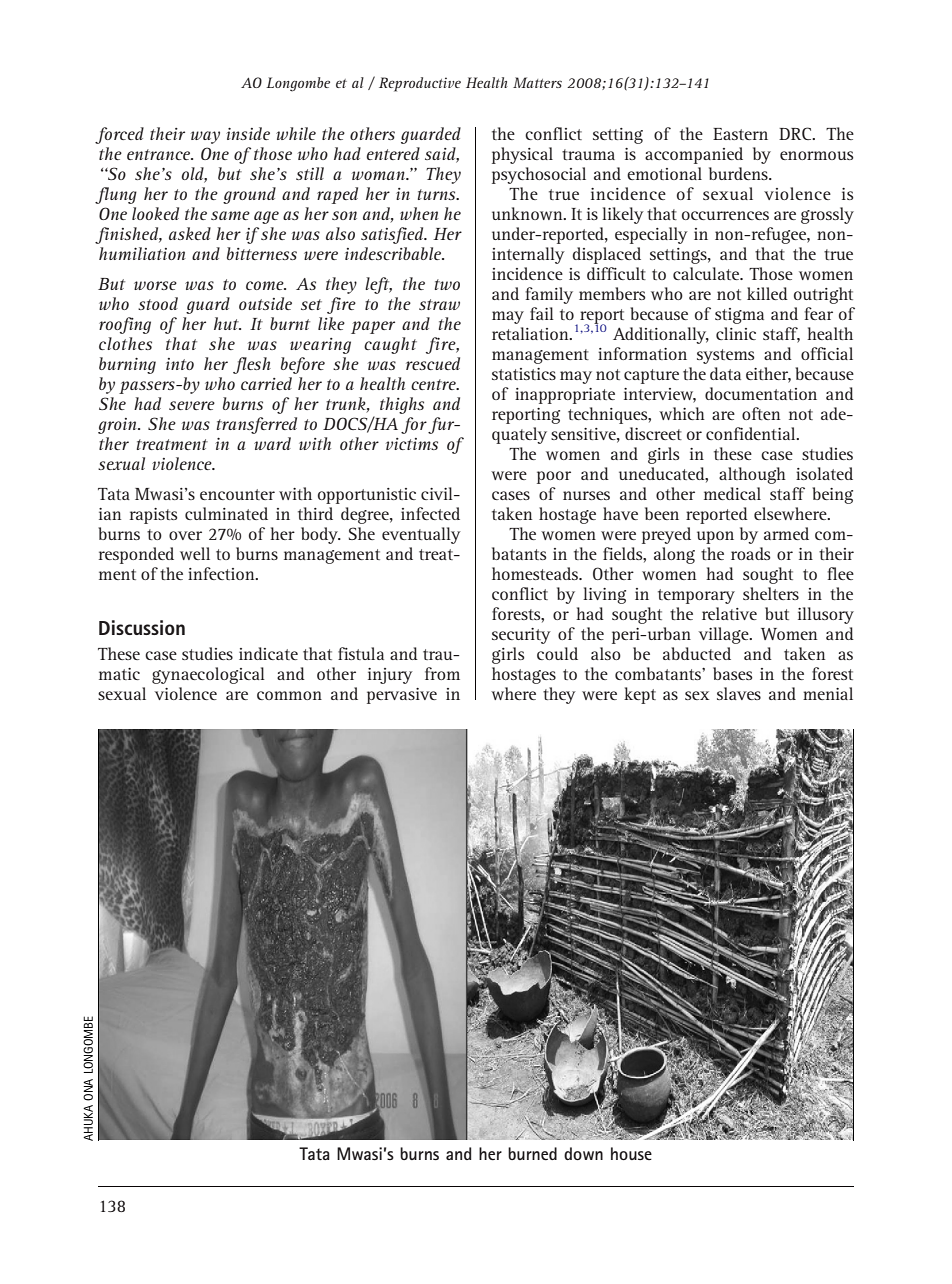 The width and height of the page is (952, 1284). Describe the element at coordinates (740, 134) in the page. I see `Eastern` at that location.
